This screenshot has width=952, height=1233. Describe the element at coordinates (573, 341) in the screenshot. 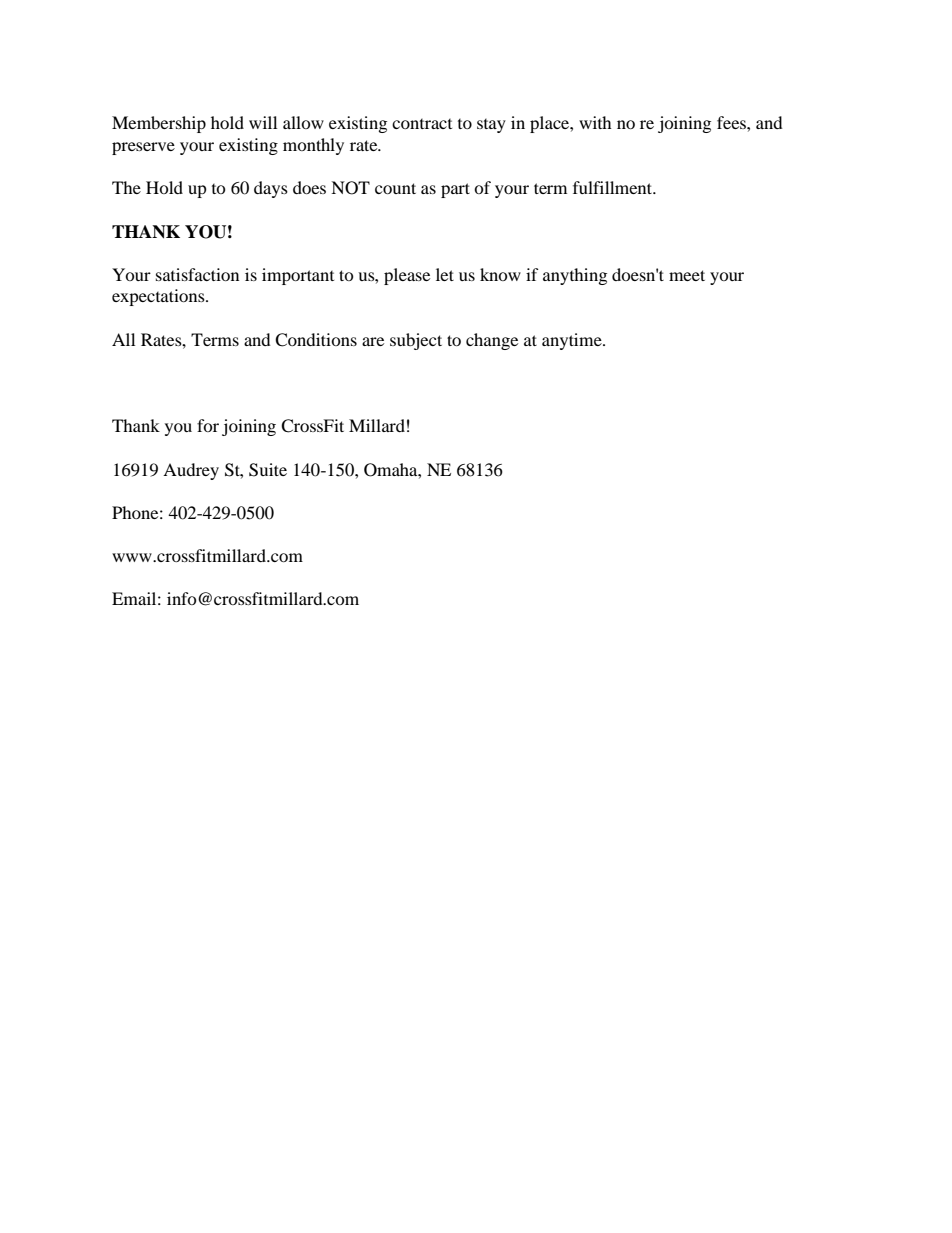

I see `anytime` at that location.
